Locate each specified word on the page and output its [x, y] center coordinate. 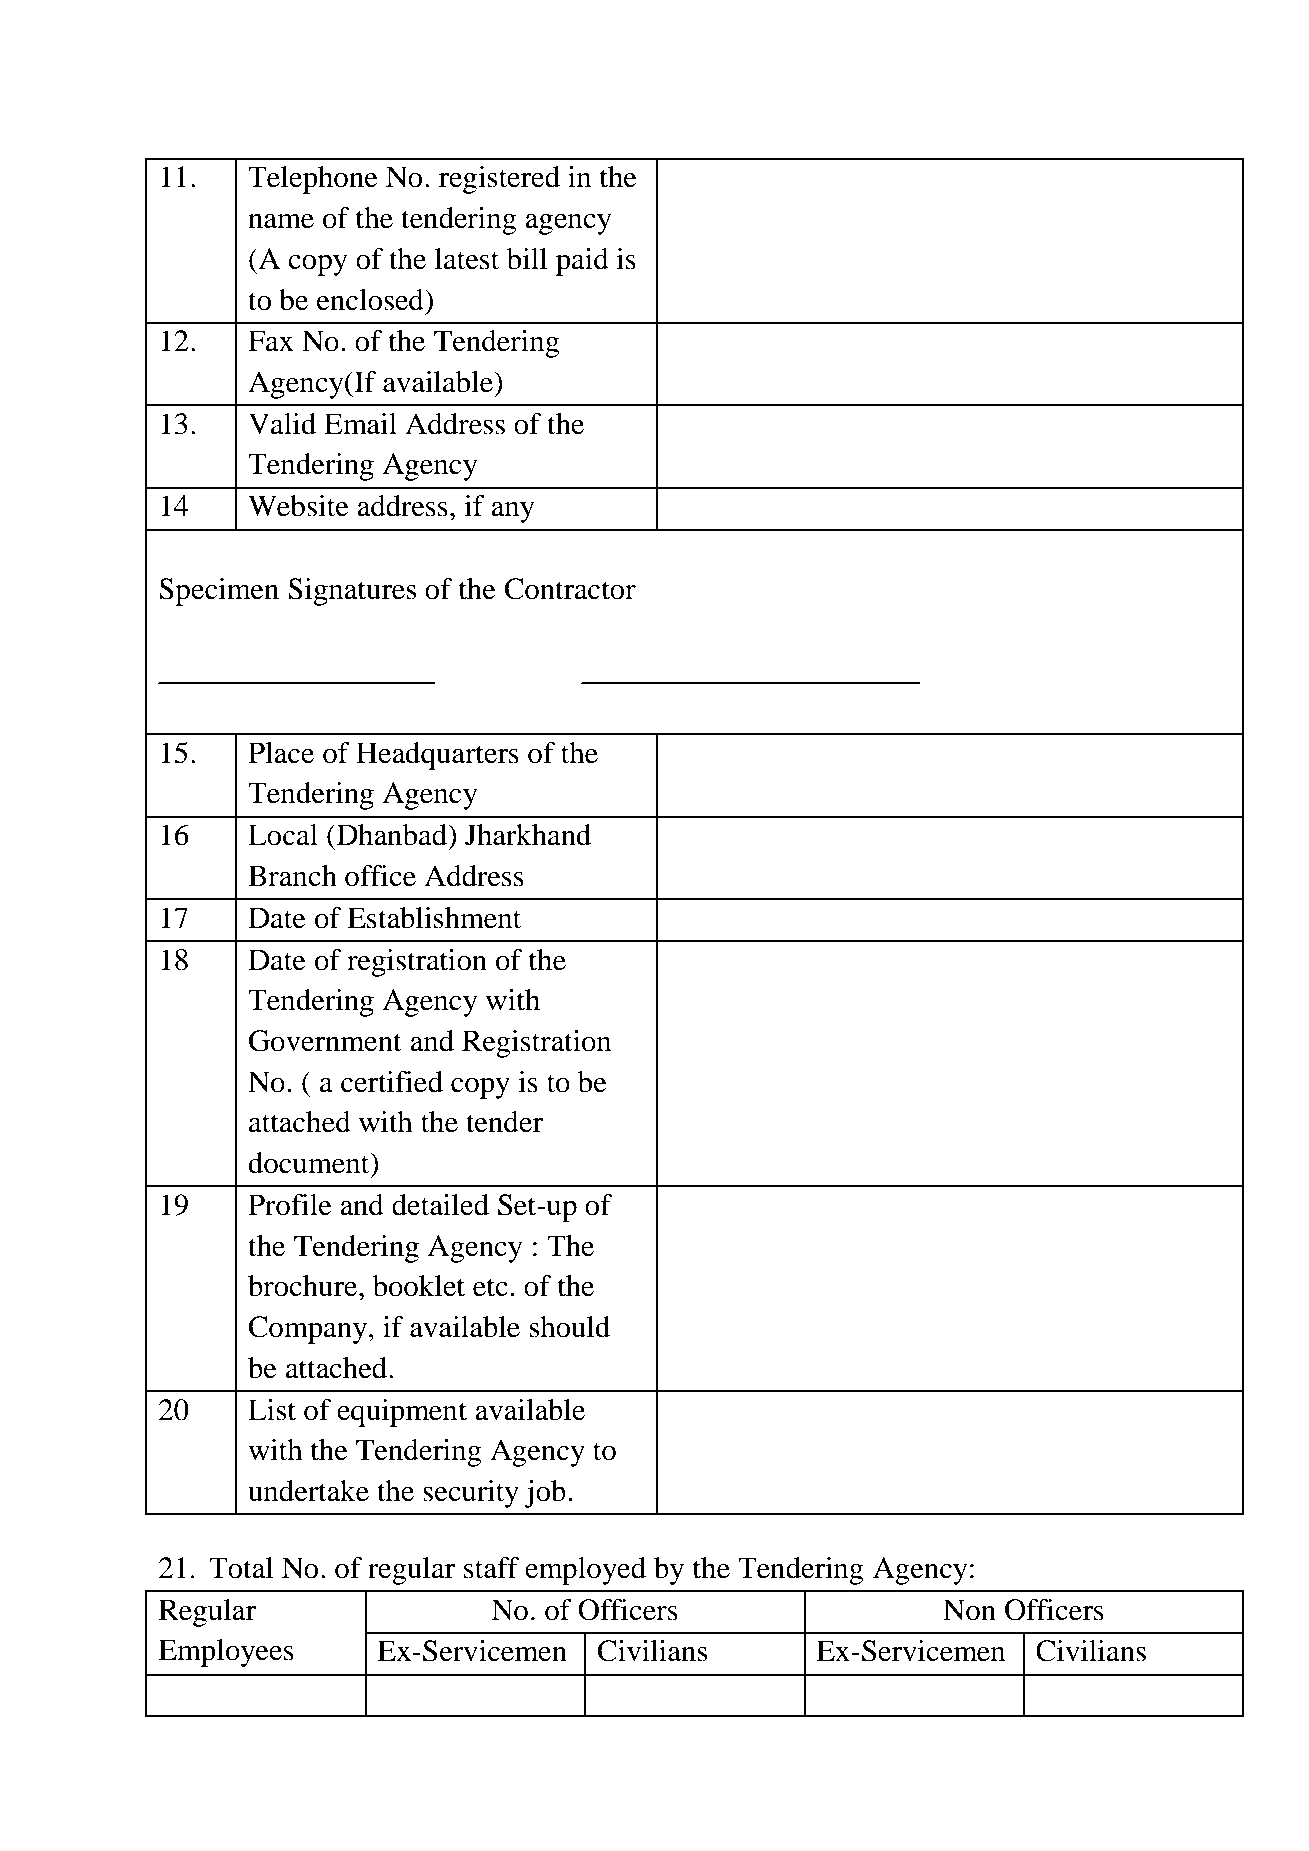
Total [241, 1568]
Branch [292, 876]
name [281, 221]
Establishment [434, 918]
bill [527, 259]
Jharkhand [528, 835]
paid [582, 262]
